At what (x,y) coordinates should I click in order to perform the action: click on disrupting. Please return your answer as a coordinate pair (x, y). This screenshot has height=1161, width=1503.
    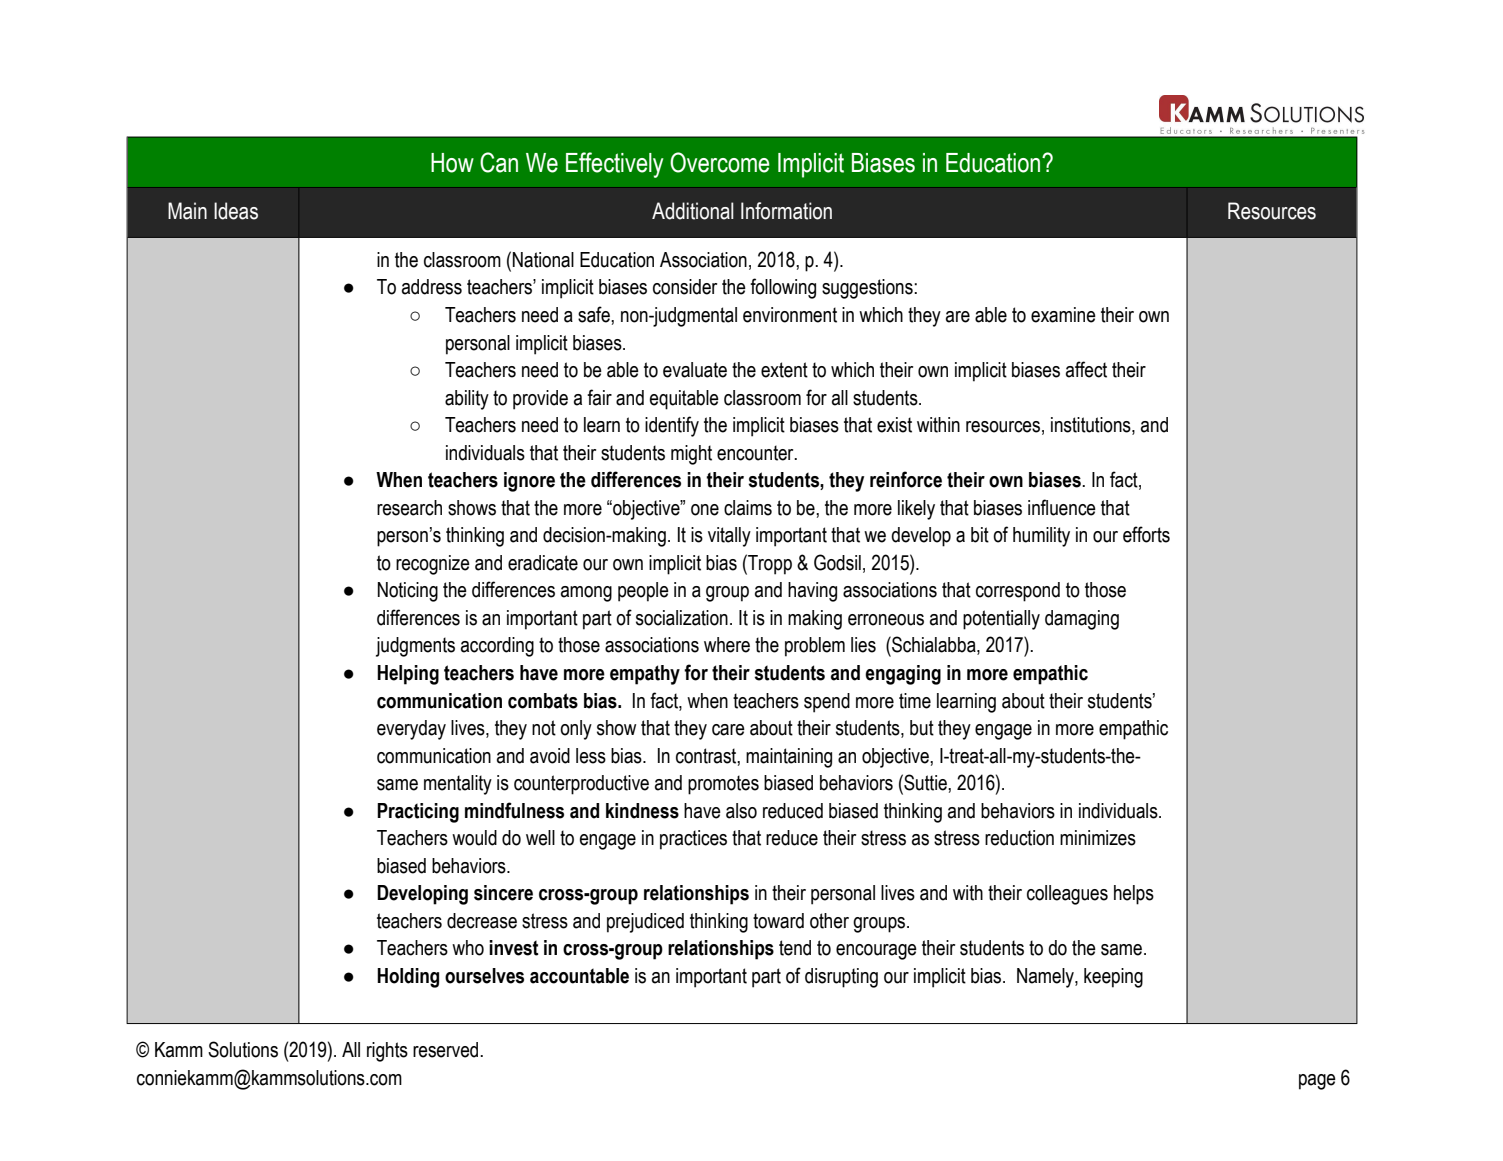
    Looking at the image, I should click on (841, 978).
